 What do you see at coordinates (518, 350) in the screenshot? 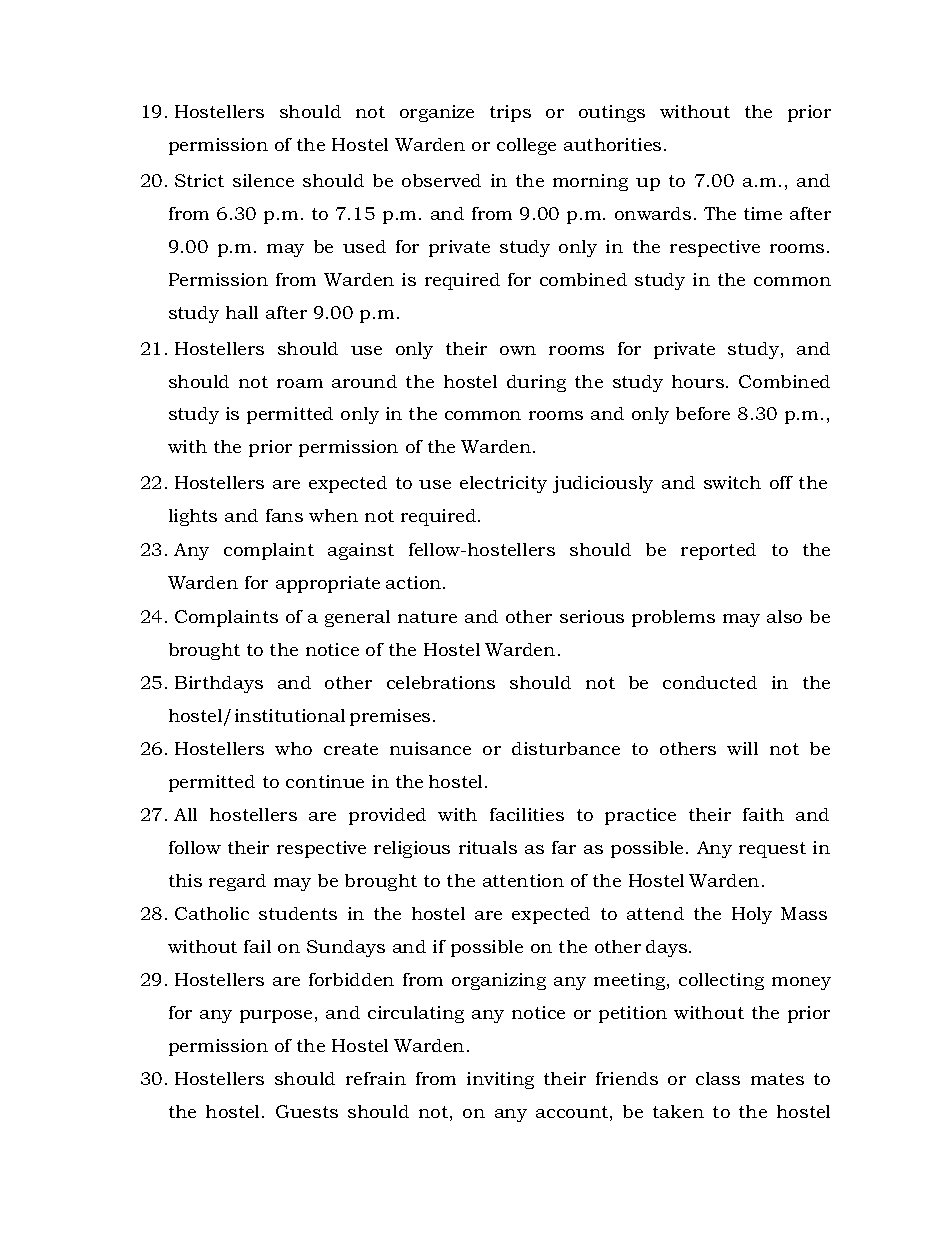
I see `own` at bounding box center [518, 350].
